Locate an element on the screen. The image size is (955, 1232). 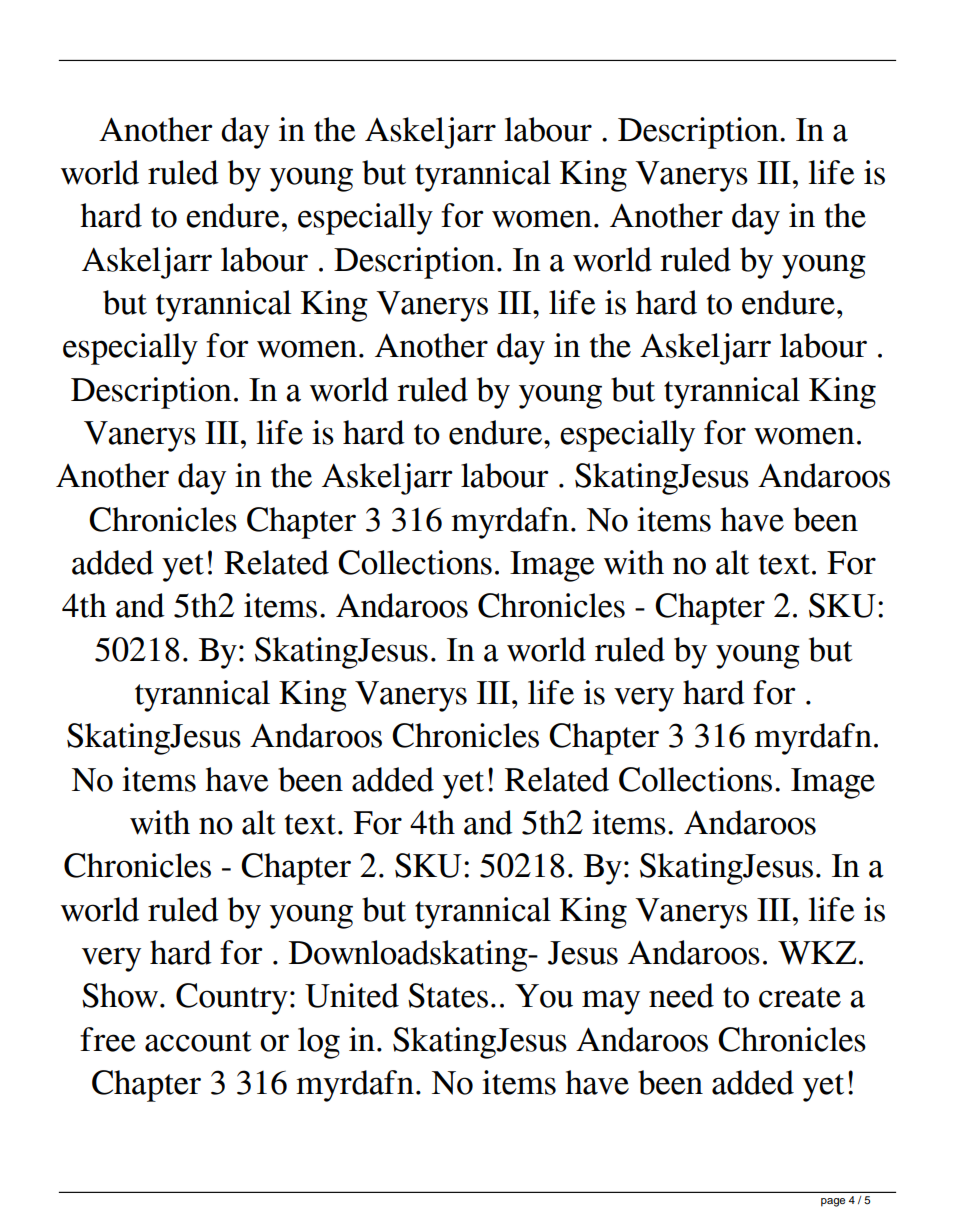
States is located at coordinates (448, 995).
